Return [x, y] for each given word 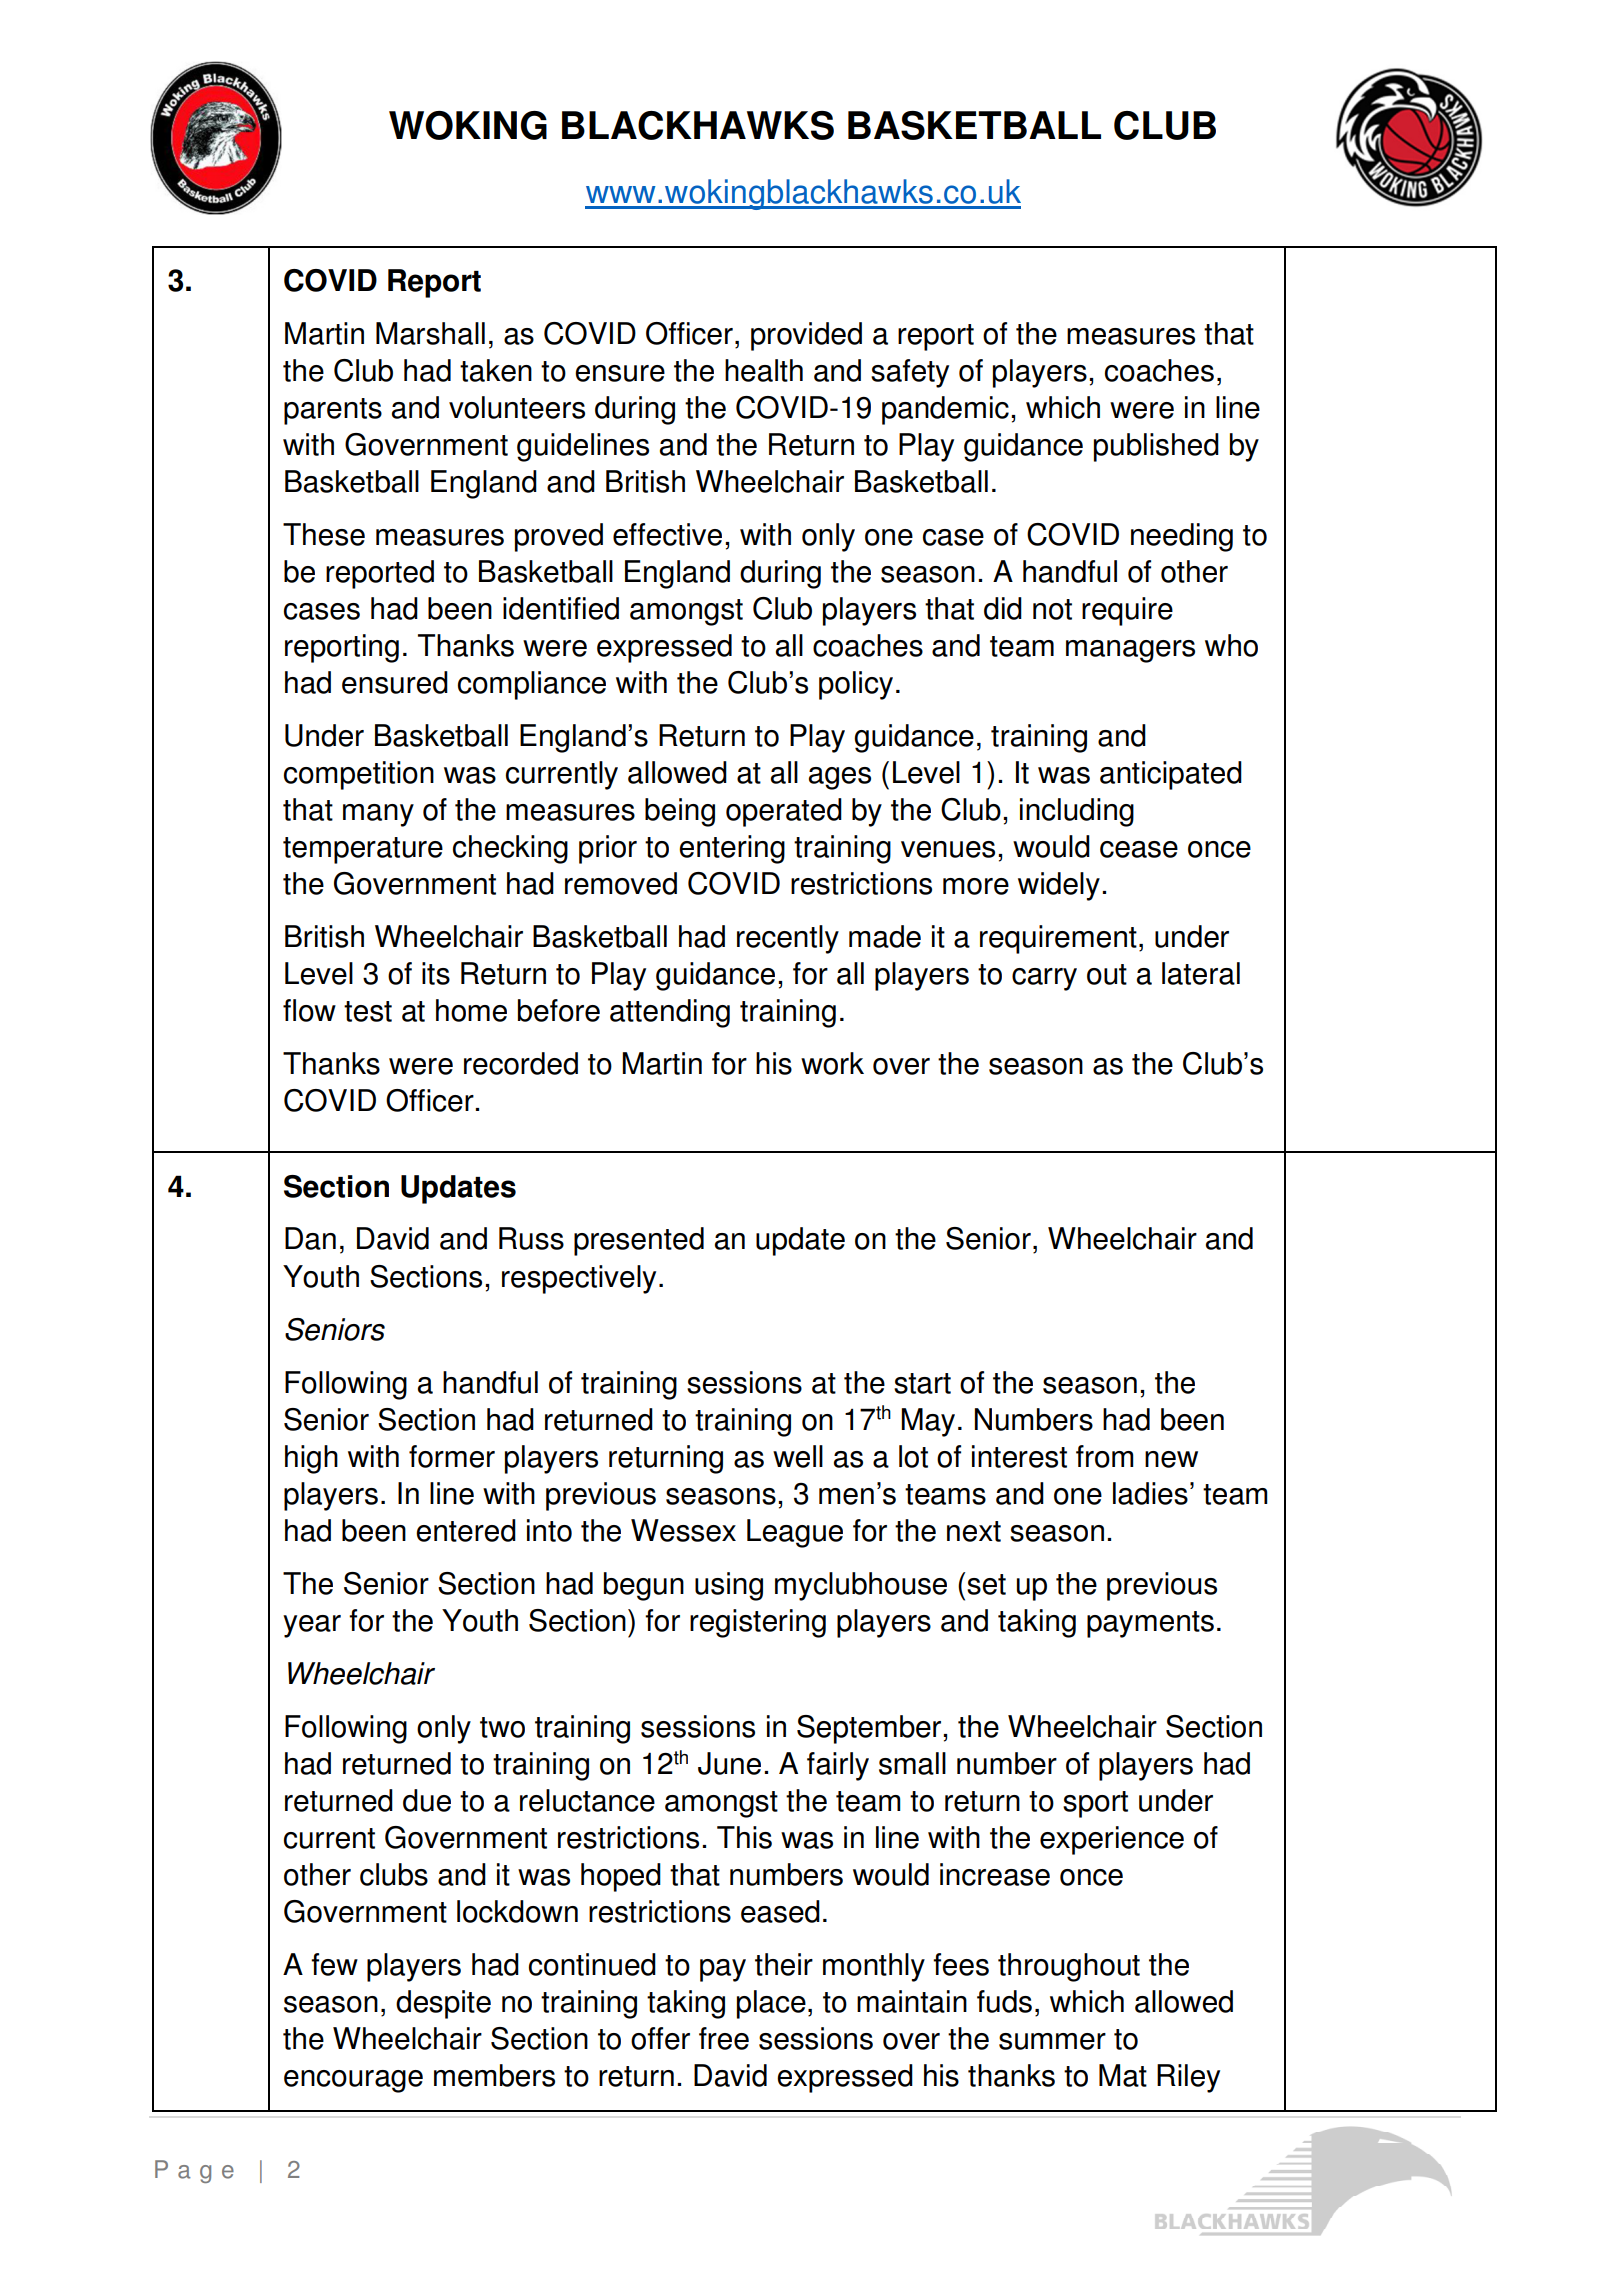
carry [1044, 979]
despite [443, 2004]
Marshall [430, 333]
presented [639, 1241]
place [771, 2004]
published [1156, 447]
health [764, 370]
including [1077, 812]
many [378, 815]
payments [1150, 1624]
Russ [531, 1238]
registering [758, 1623]
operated [784, 812]
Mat [1123, 2075]
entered [466, 1530]
